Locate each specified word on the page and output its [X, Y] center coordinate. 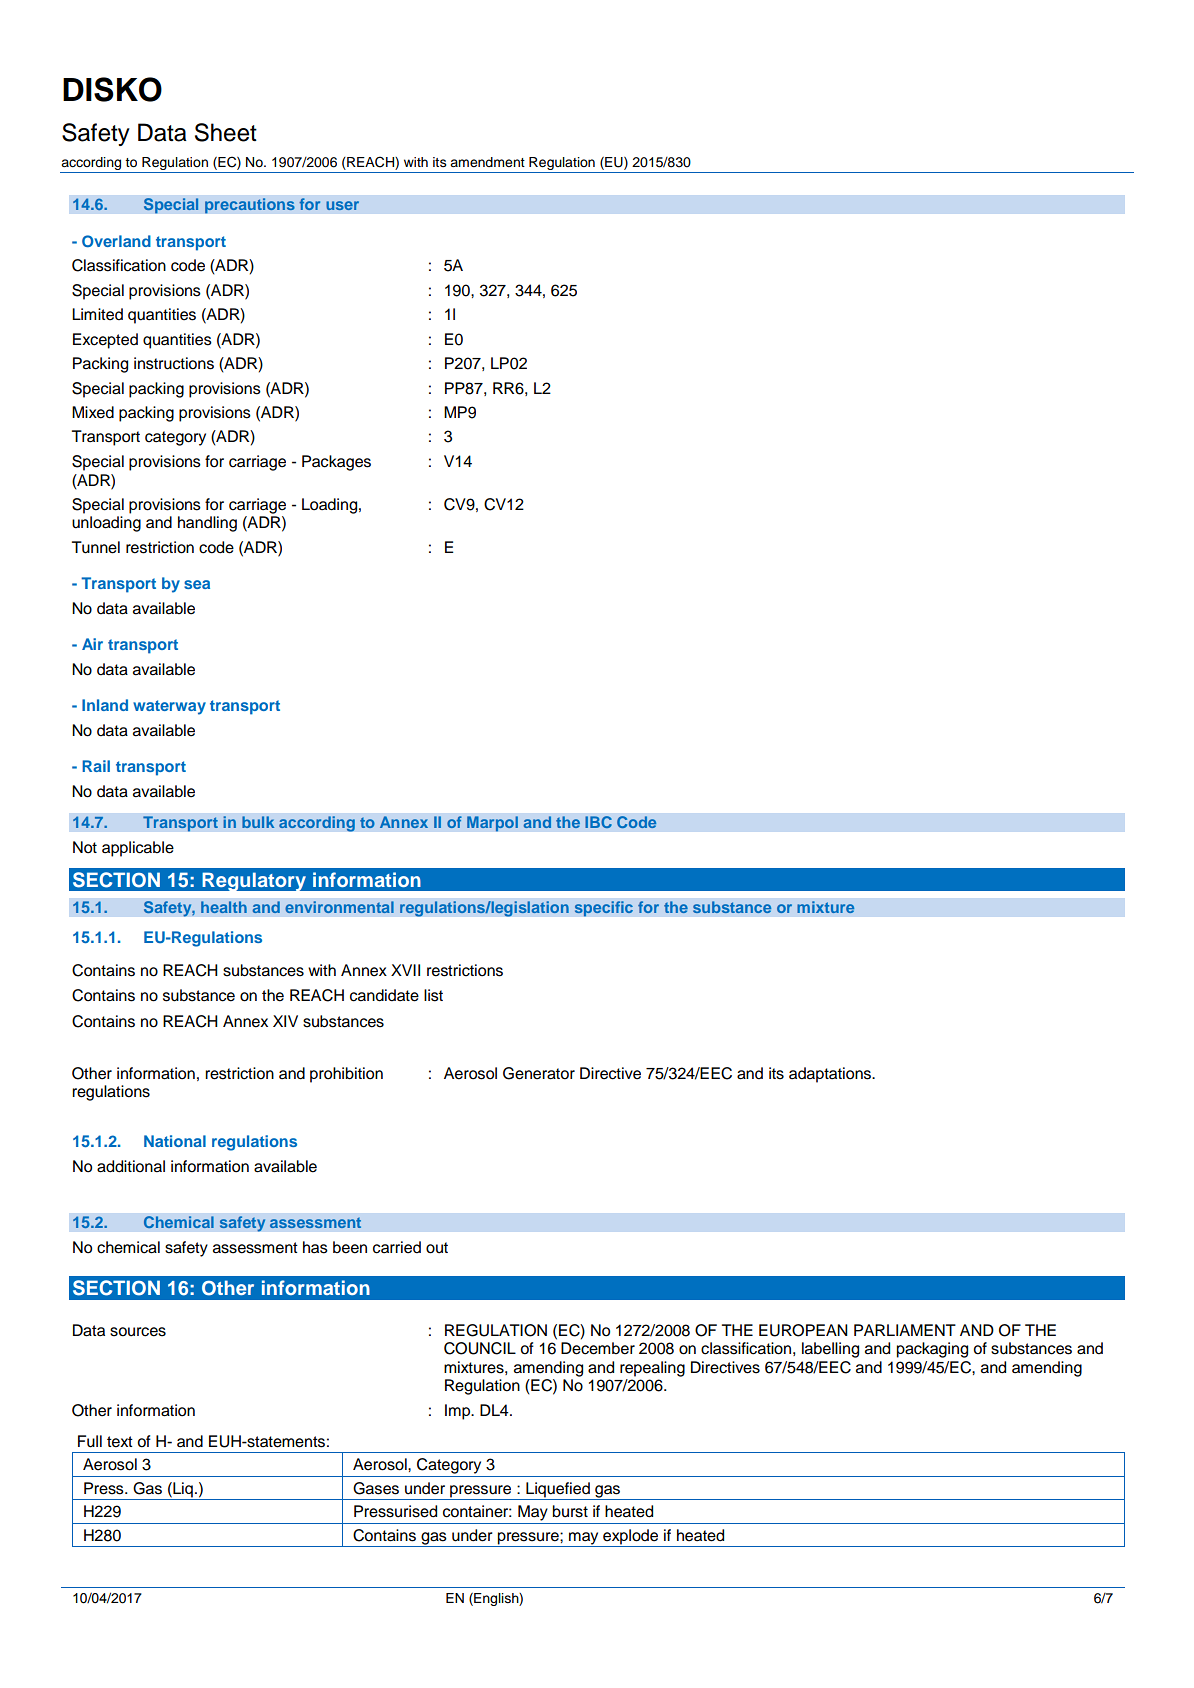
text [120, 1442]
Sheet [226, 132]
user [342, 205]
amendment [487, 162]
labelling [830, 1350]
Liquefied [558, 1490]
